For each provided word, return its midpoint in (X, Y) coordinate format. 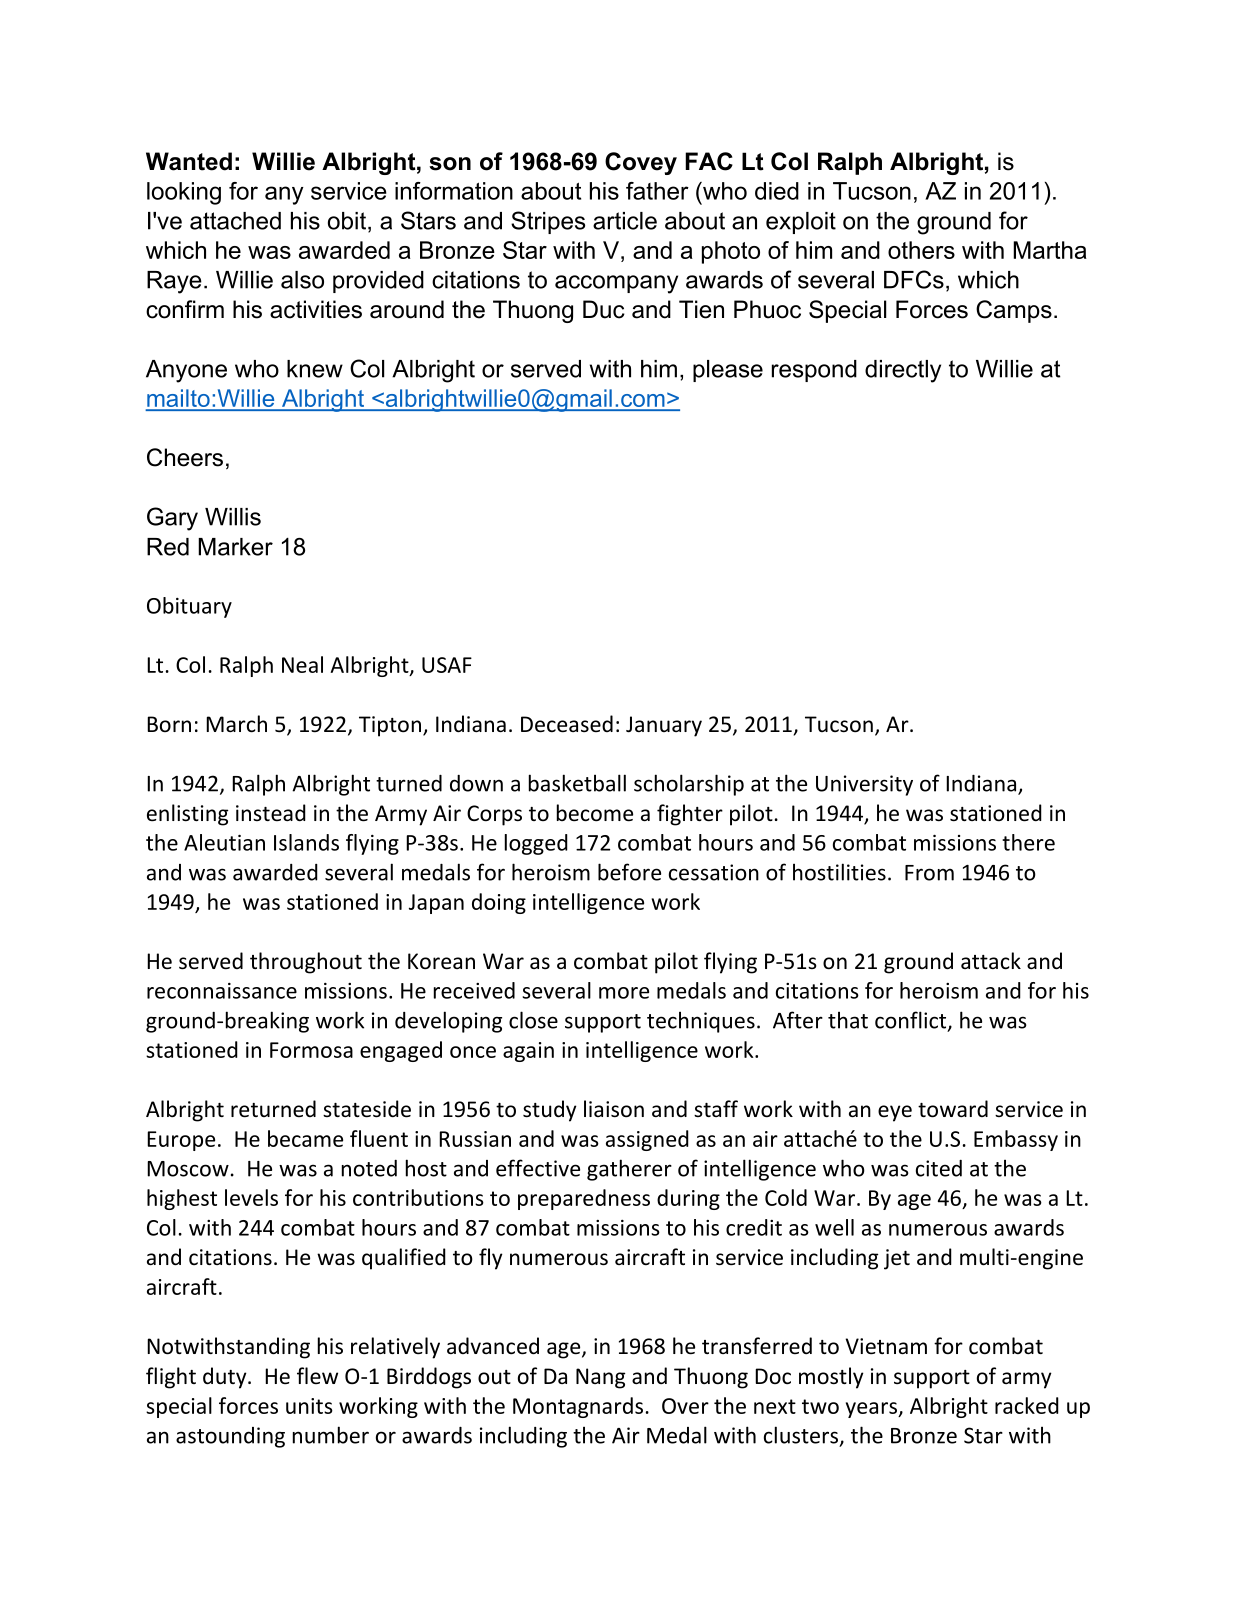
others (921, 250)
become (595, 813)
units (309, 1406)
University (864, 785)
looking (184, 193)
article (625, 221)
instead (271, 812)
